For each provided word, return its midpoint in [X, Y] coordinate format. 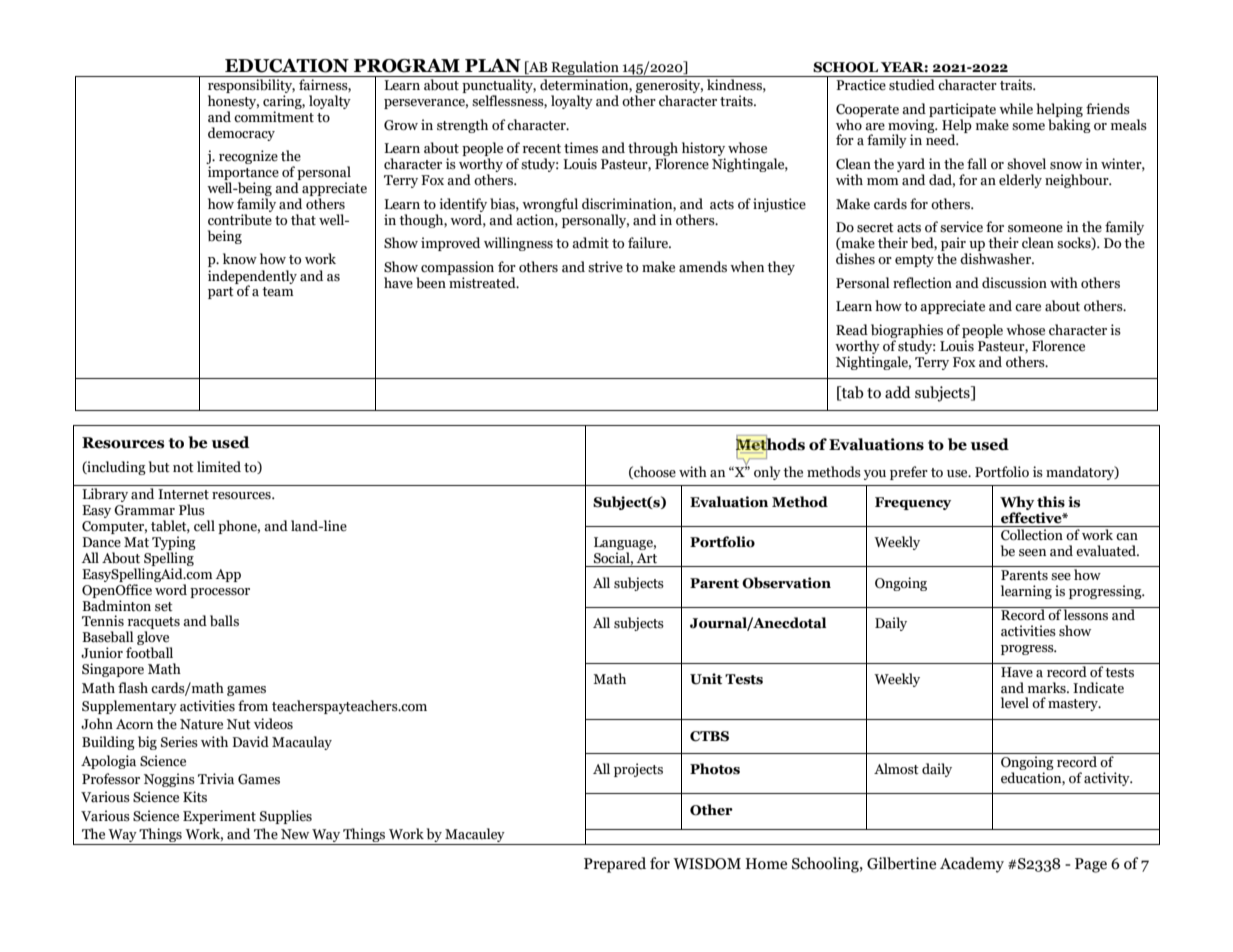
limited [219, 467]
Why [1017, 503]
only [767, 473]
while [1016, 108]
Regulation [585, 69]
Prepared [615, 865]
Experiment [219, 817]
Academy [972, 865]
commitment [274, 117]
